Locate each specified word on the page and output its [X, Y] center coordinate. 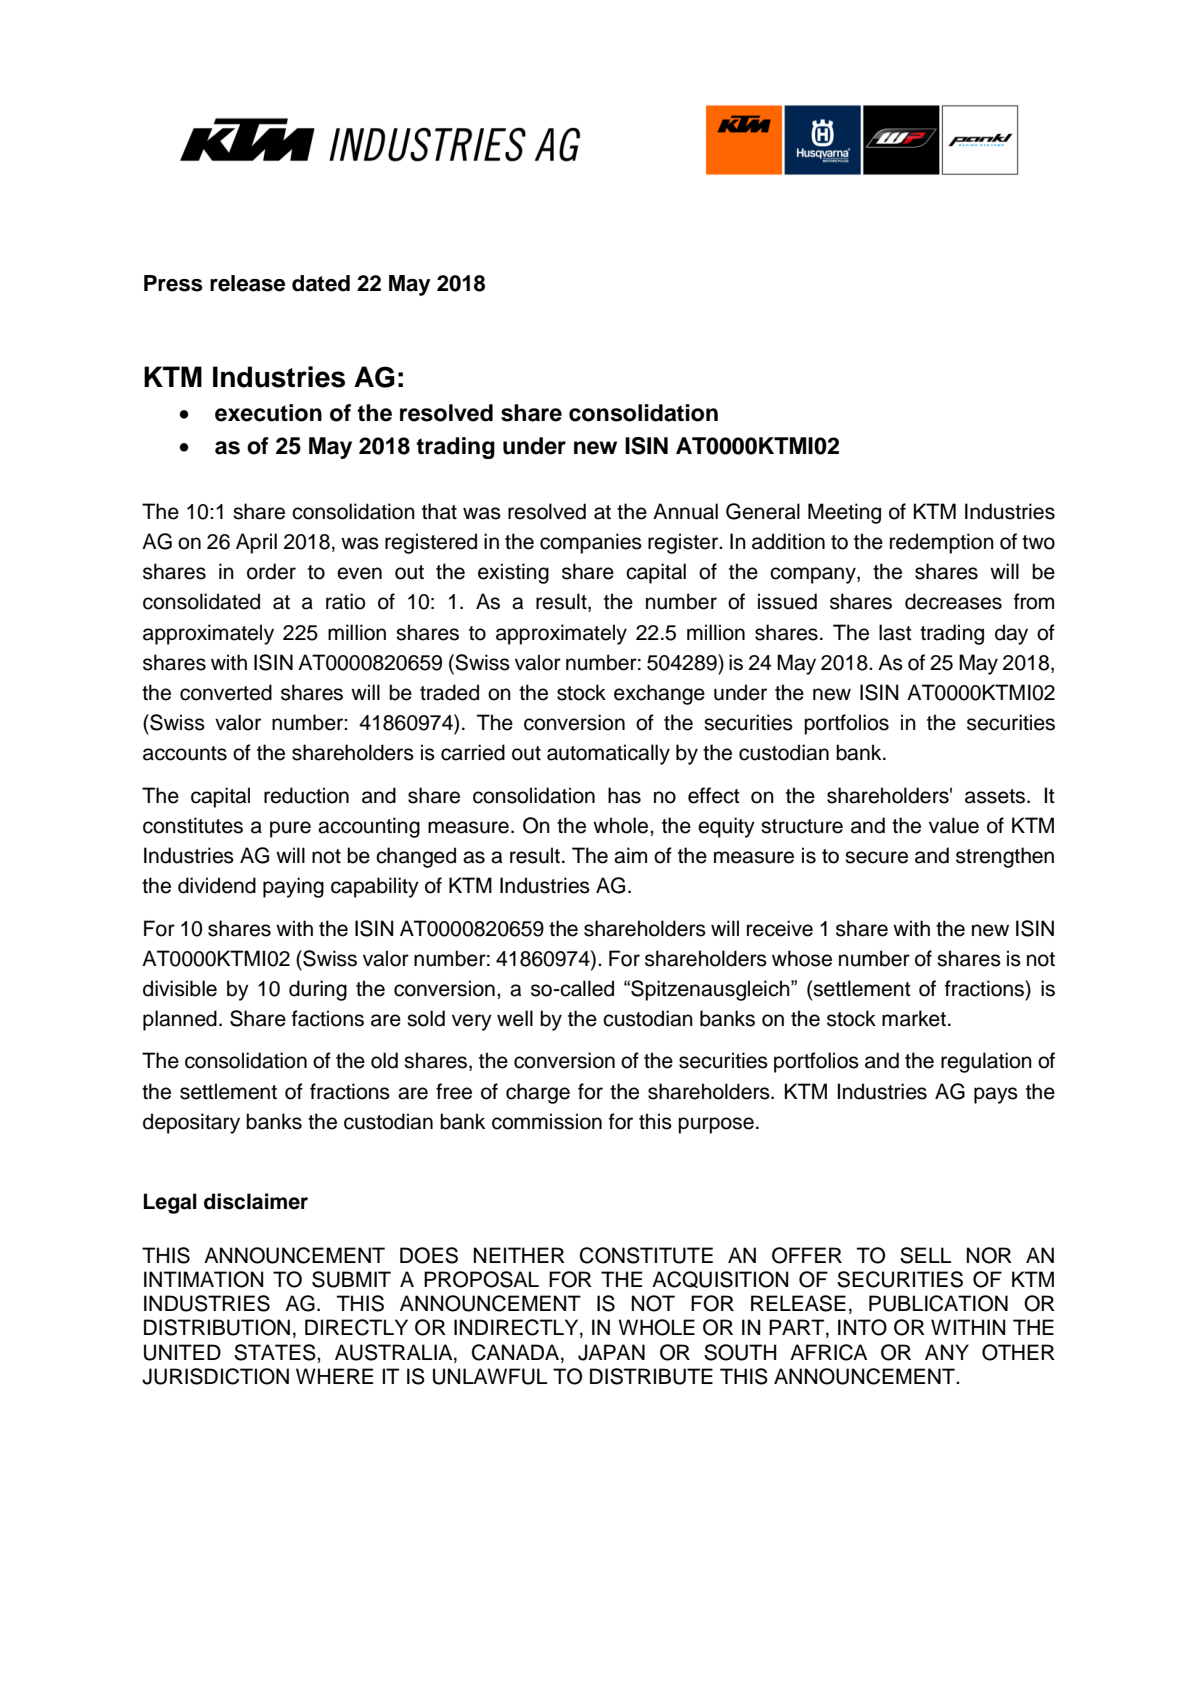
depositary [191, 1123]
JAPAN [611, 1352]
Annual [685, 511]
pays [996, 1095]
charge [538, 1093]
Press [173, 283]
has [624, 795]
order [271, 571]
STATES [276, 1352]
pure [290, 829]
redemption [942, 543]
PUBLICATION [938, 1303]
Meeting [844, 513]
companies [591, 543]
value [954, 825]
